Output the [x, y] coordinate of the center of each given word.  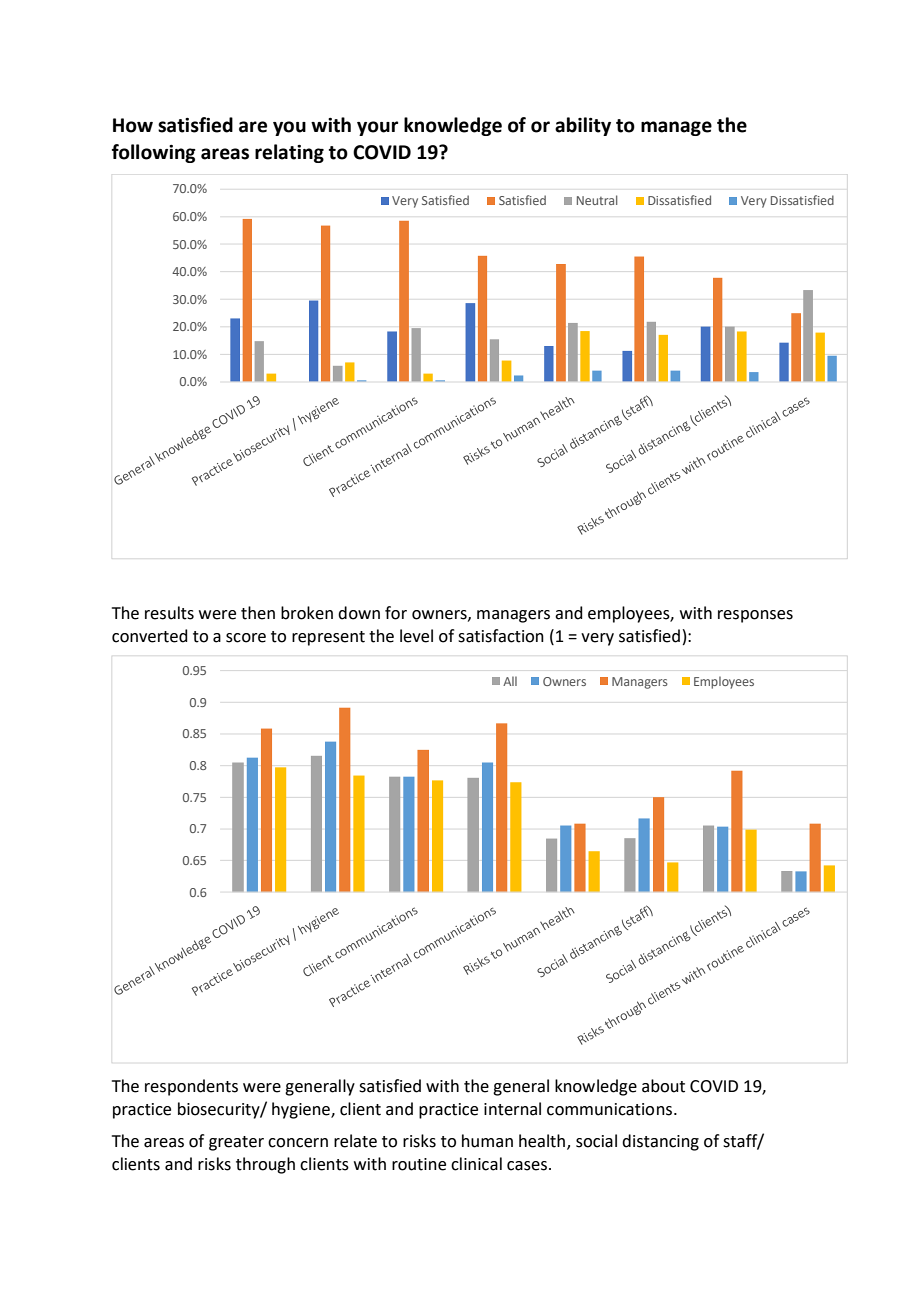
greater [236, 1143]
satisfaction [501, 636]
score [246, 638]
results [169, 613]
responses [755, 616]
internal [512, 1109]
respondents [191, 1087]
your [377, 128]
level [416, 636]
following [154, 153]
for [396, 613]
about [663, 1086]
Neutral [597, 200]
